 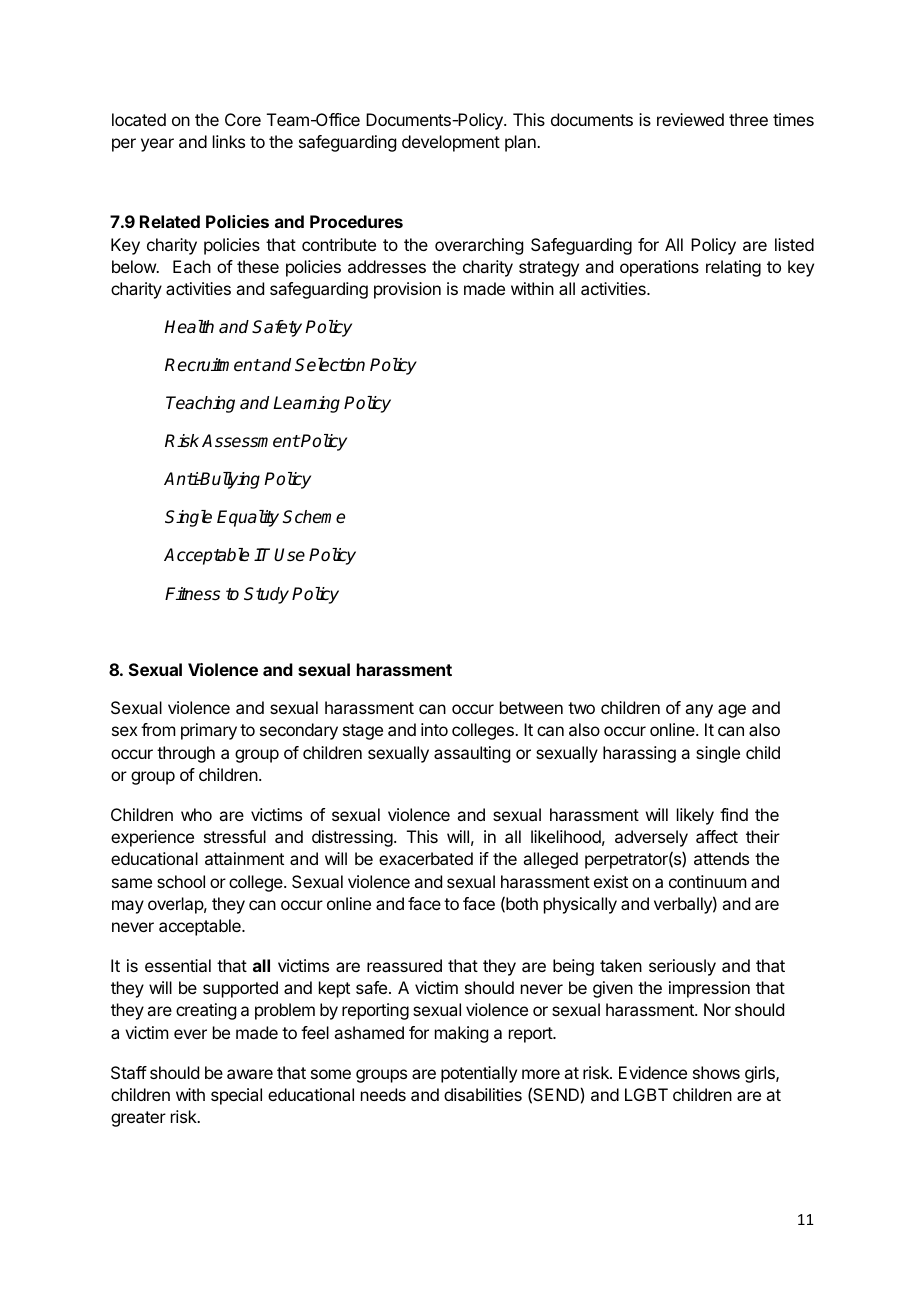 What do you see at coordinates (531, 707) in the image?
I see `between` at bounding box center [531, 707].
